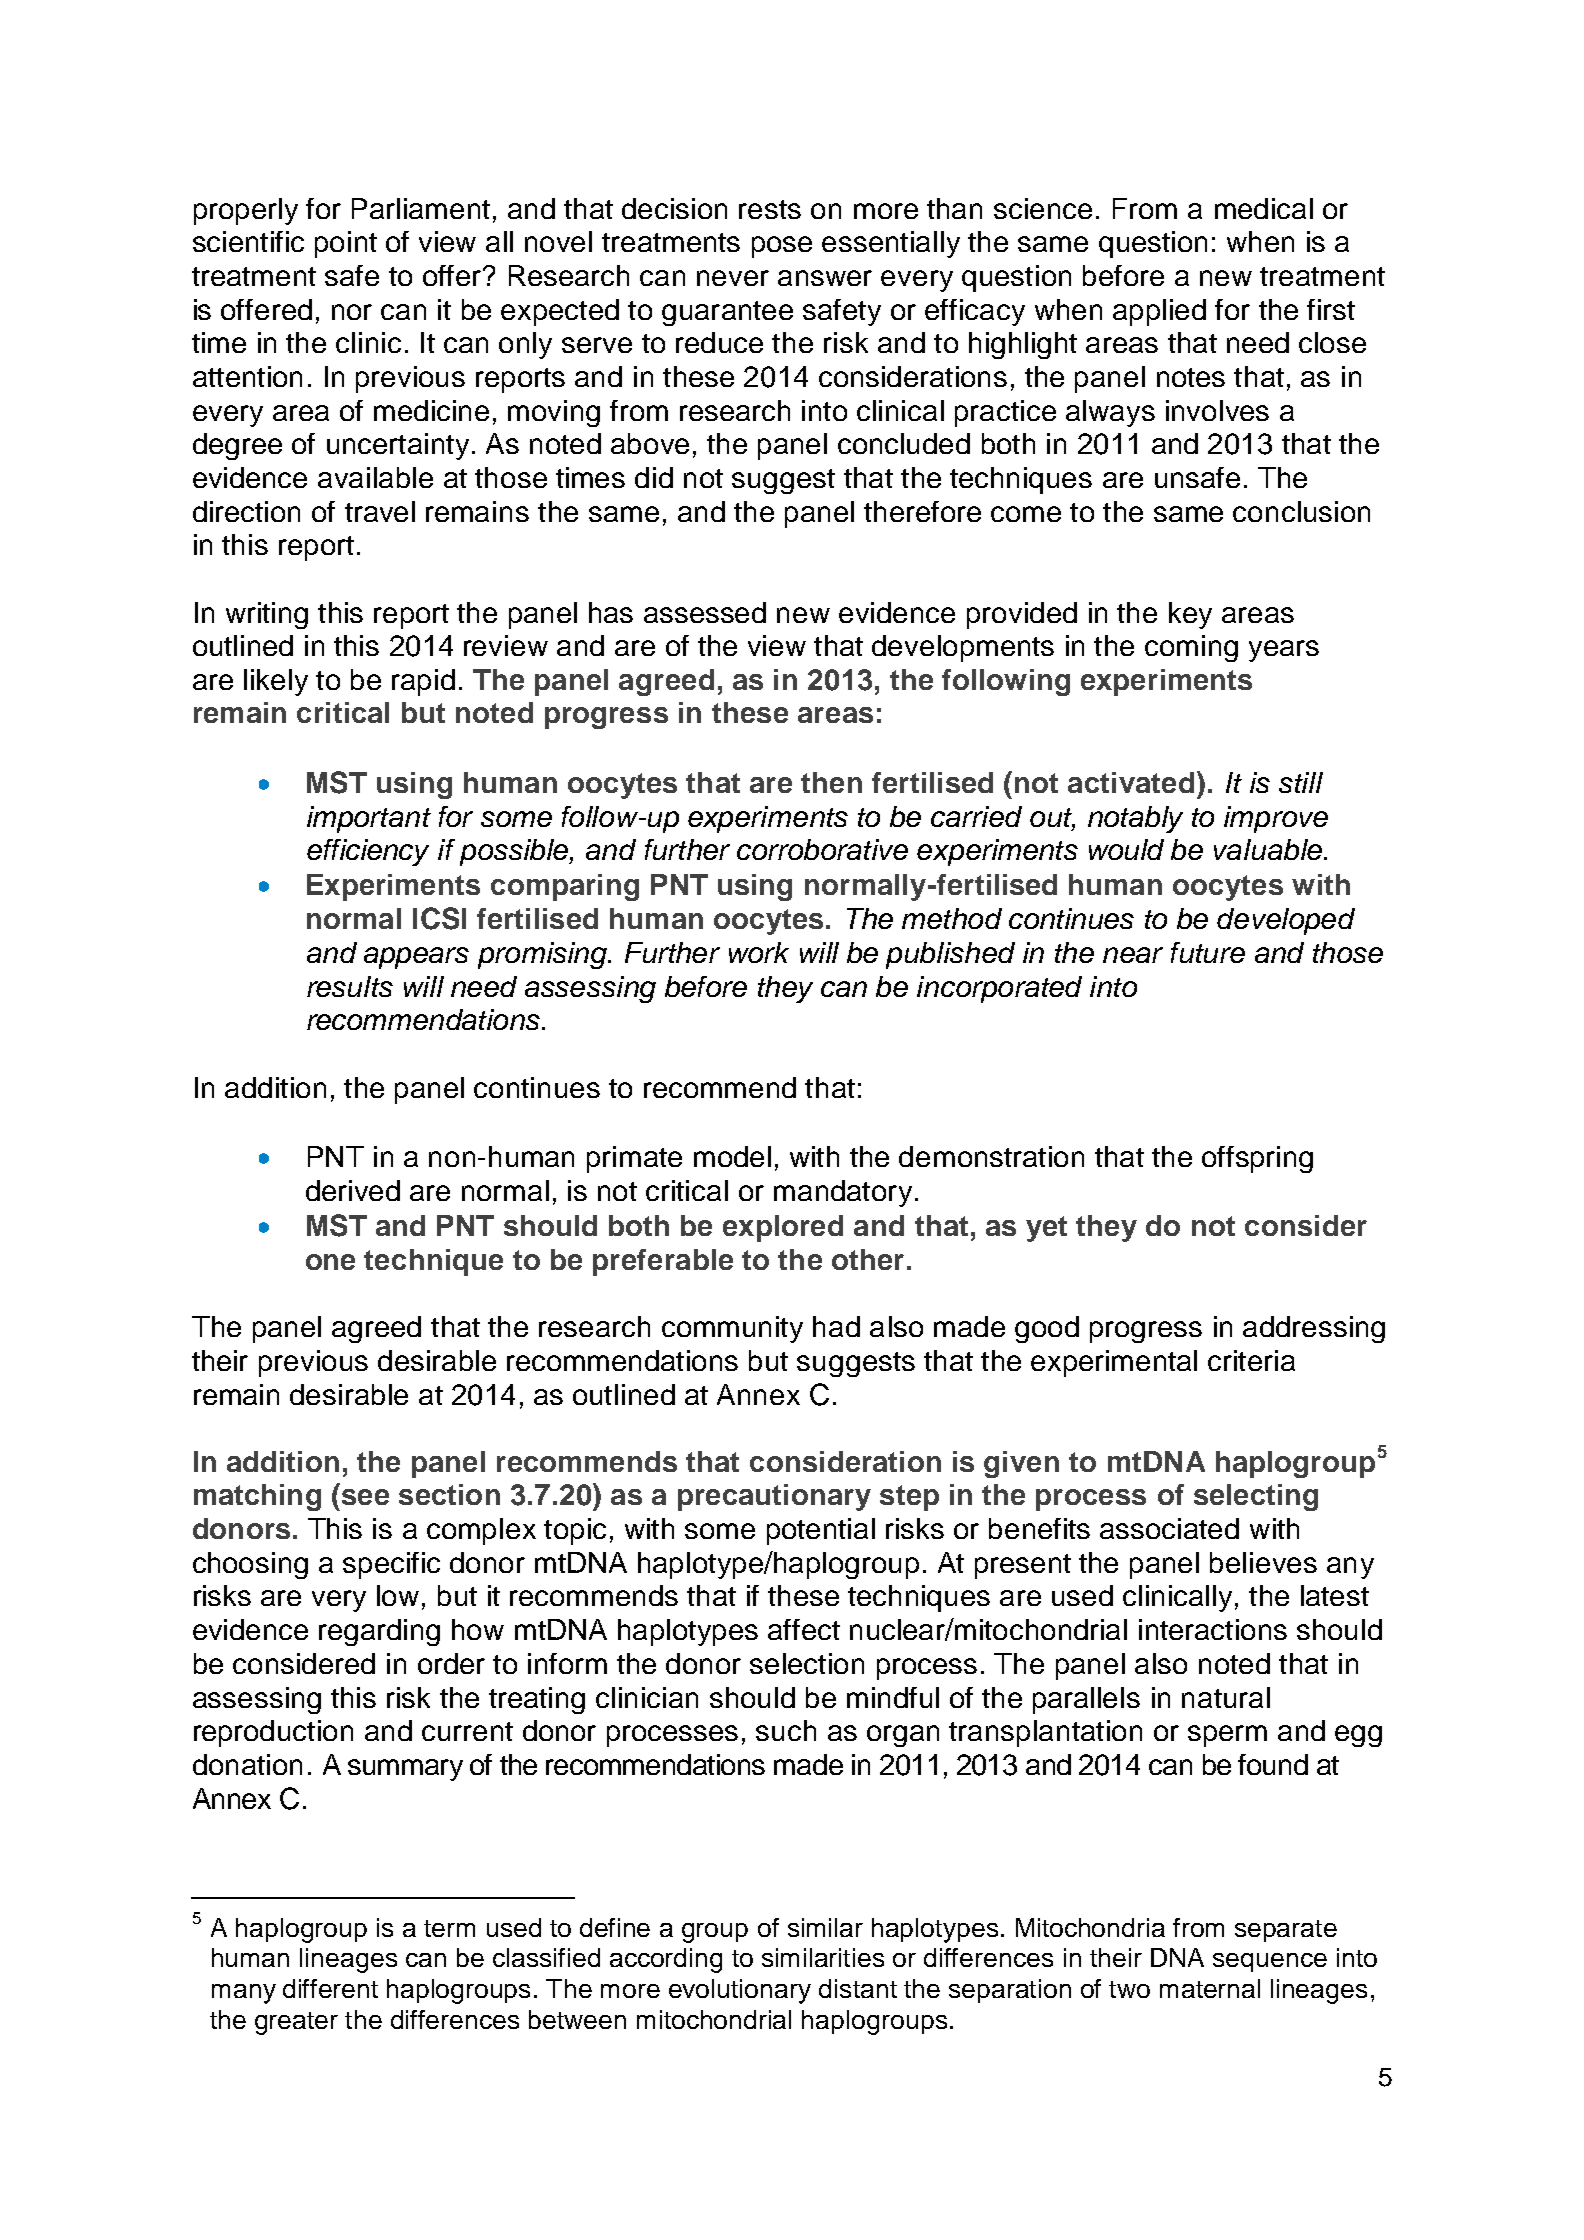 This document has width=1584, height=2240. What do you see at coordinates (1191, 648) in the document?
I see `coming` at bounding box center [1191, 648].
